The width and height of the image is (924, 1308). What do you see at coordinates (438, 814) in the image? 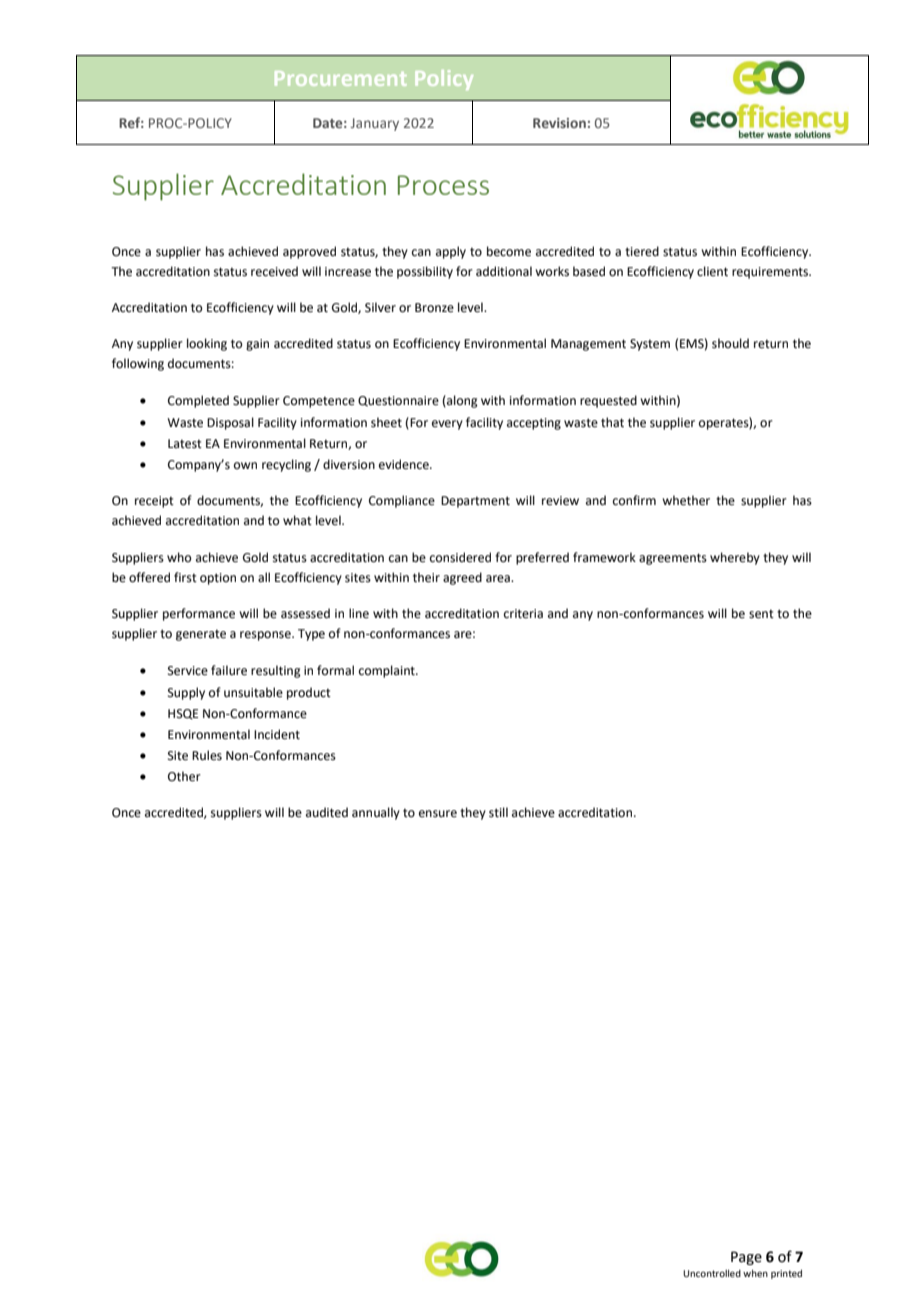
I see `ensure` at bounding box center [438, 814].
